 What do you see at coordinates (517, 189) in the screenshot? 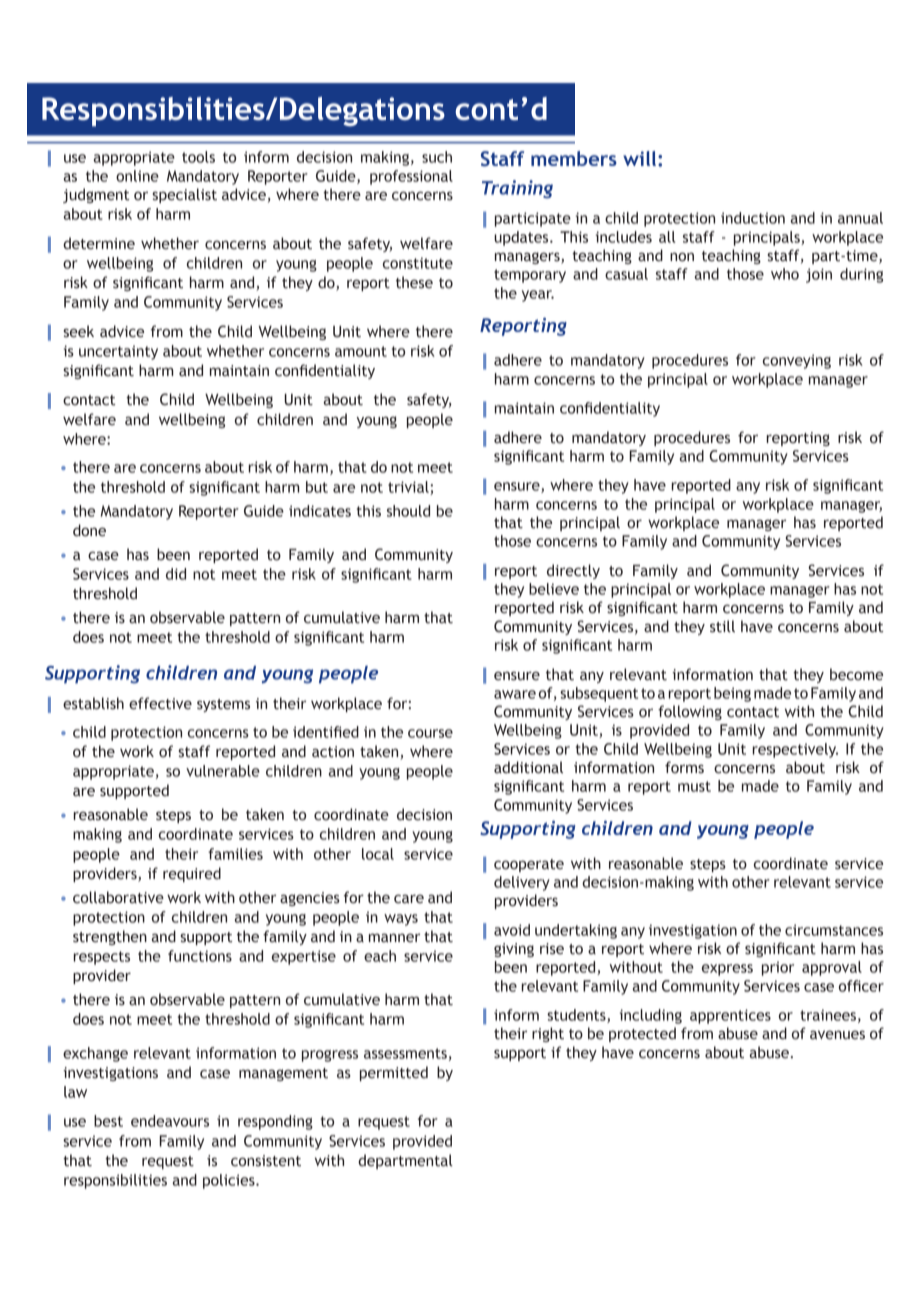
I see `Training` at bounding box center [517, 189].
